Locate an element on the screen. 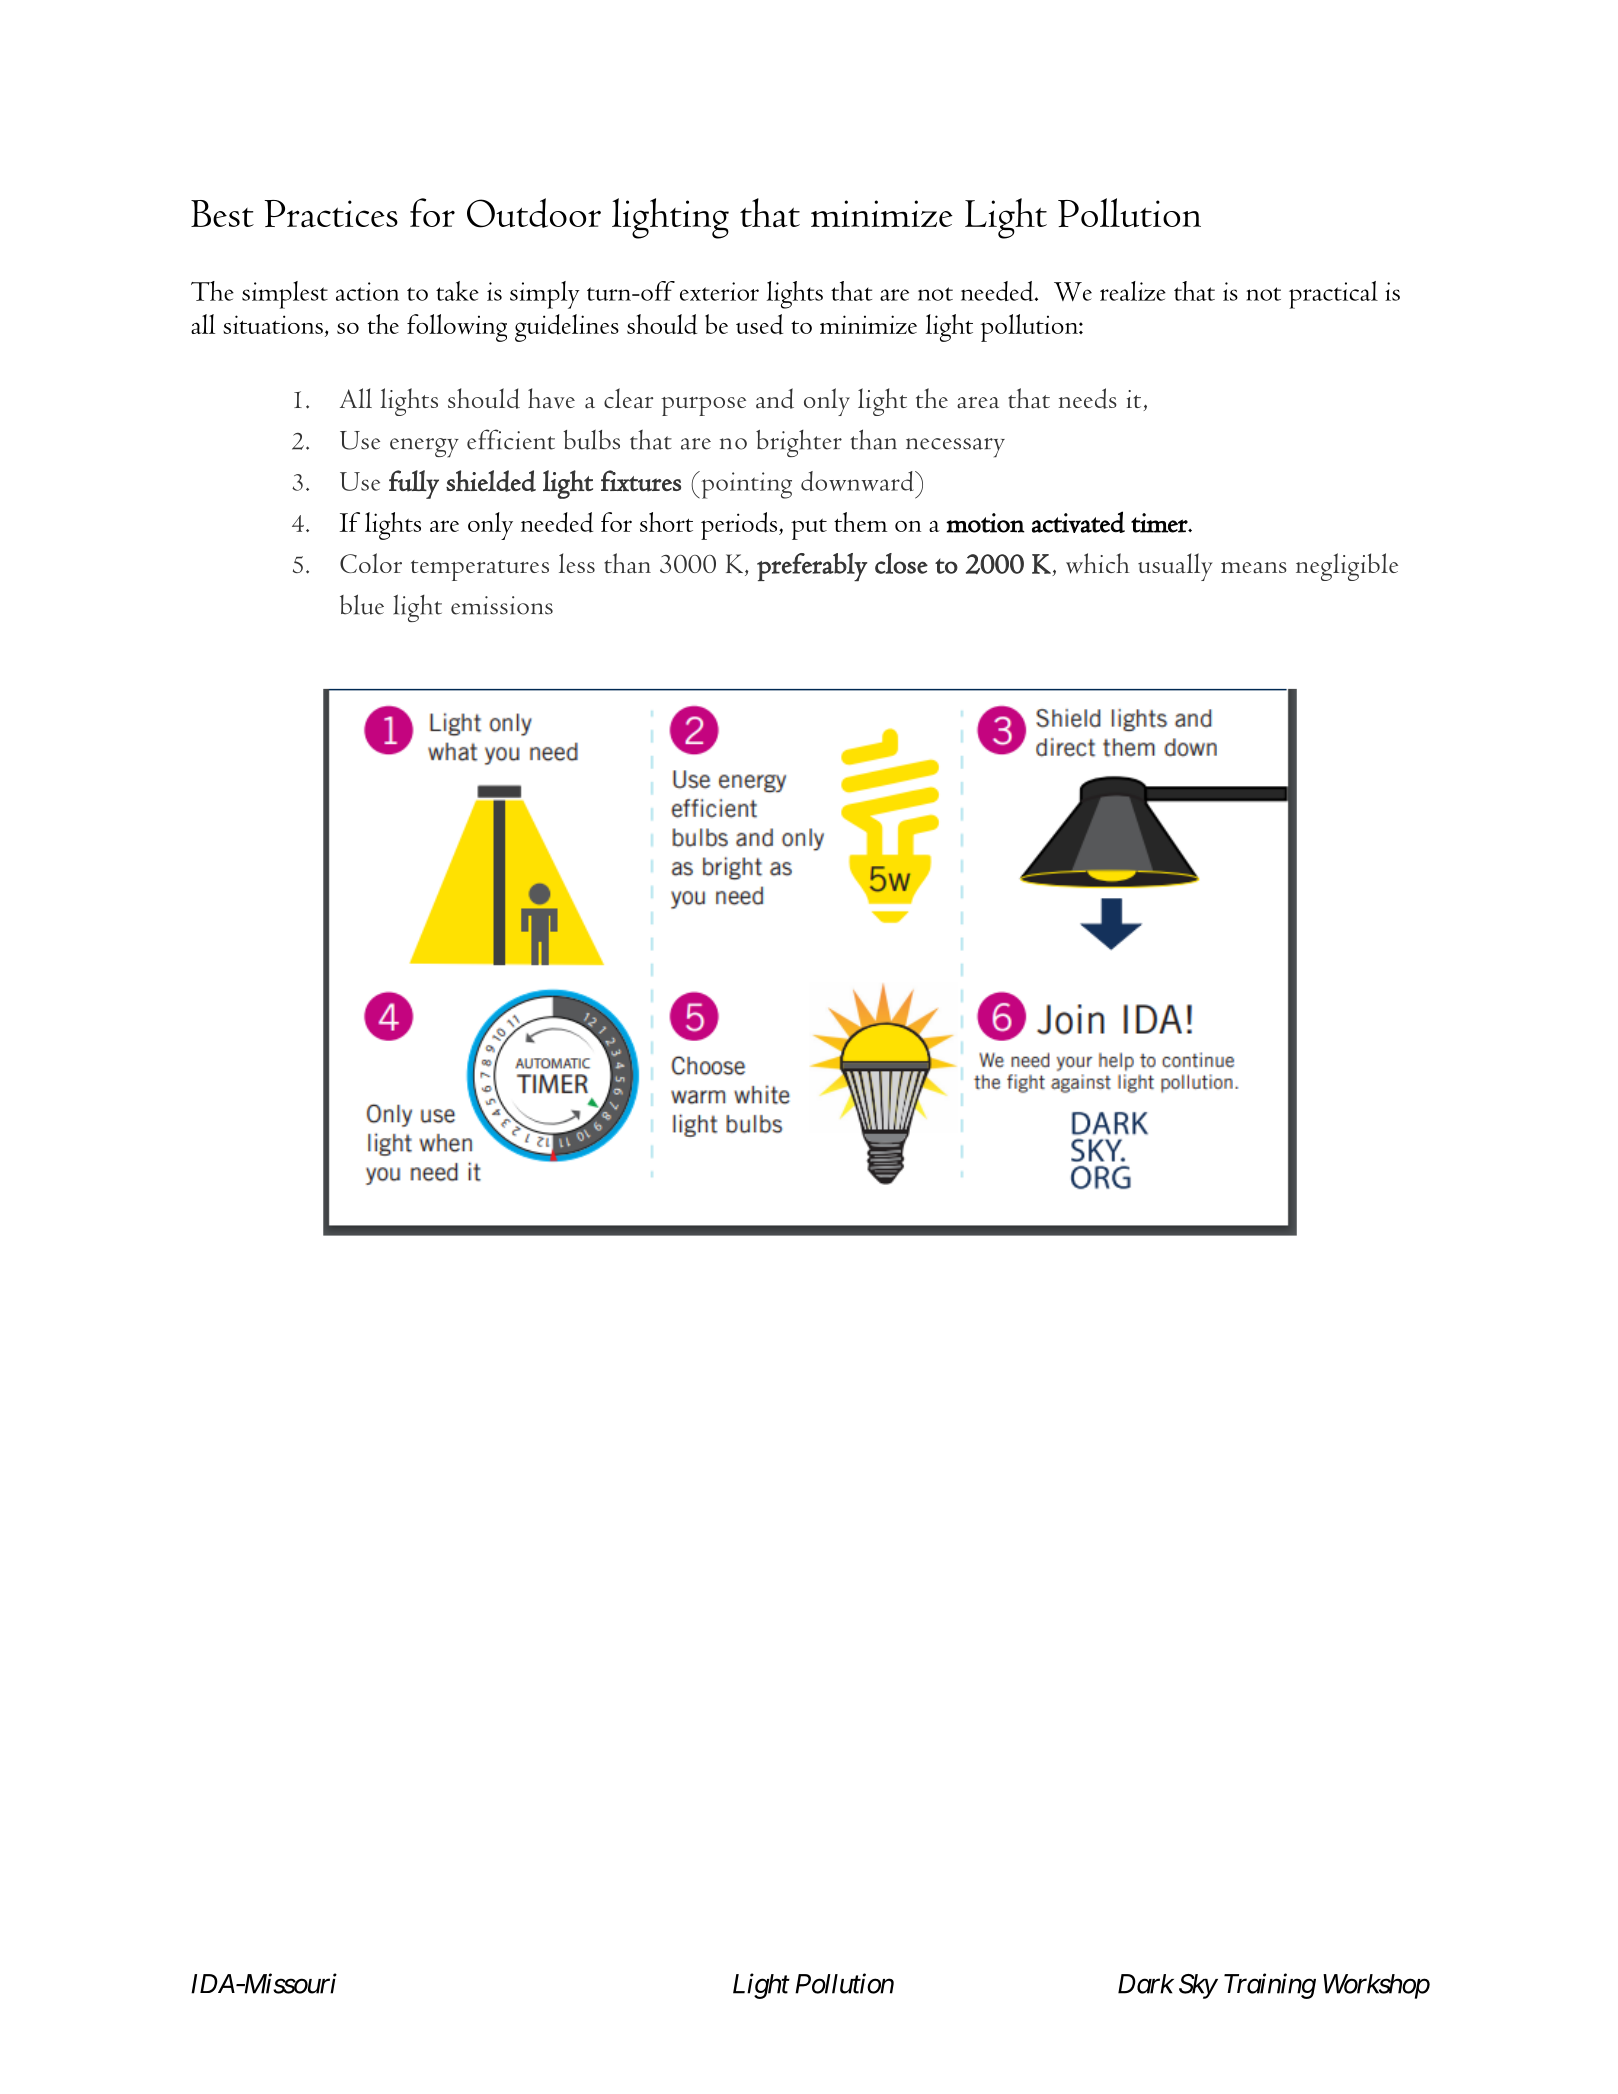 The width and height of the screenshot is (1618, 2094). close is located at coordinates (901, 563).
